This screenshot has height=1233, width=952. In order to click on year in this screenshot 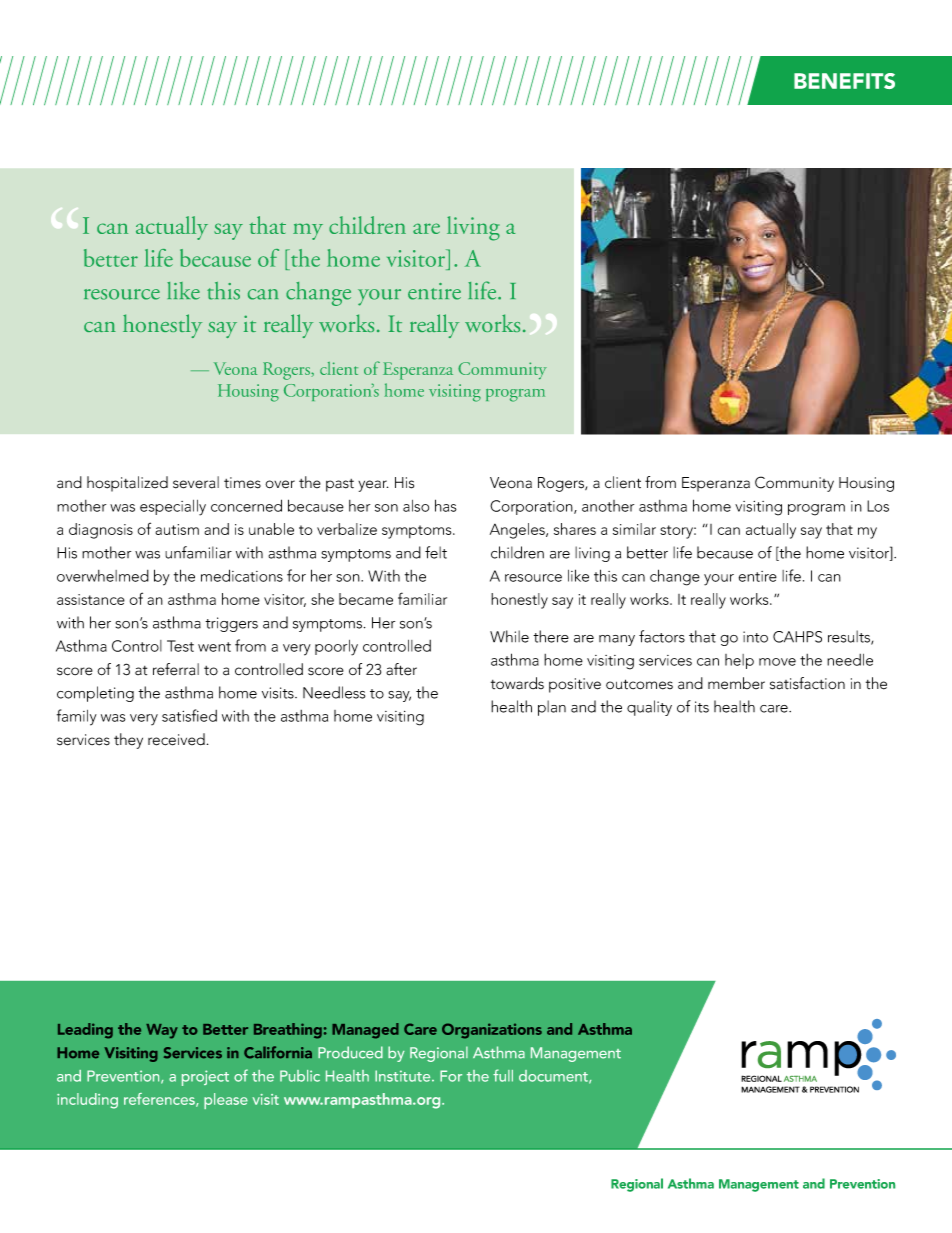, I will do `click(373, 486)`.
